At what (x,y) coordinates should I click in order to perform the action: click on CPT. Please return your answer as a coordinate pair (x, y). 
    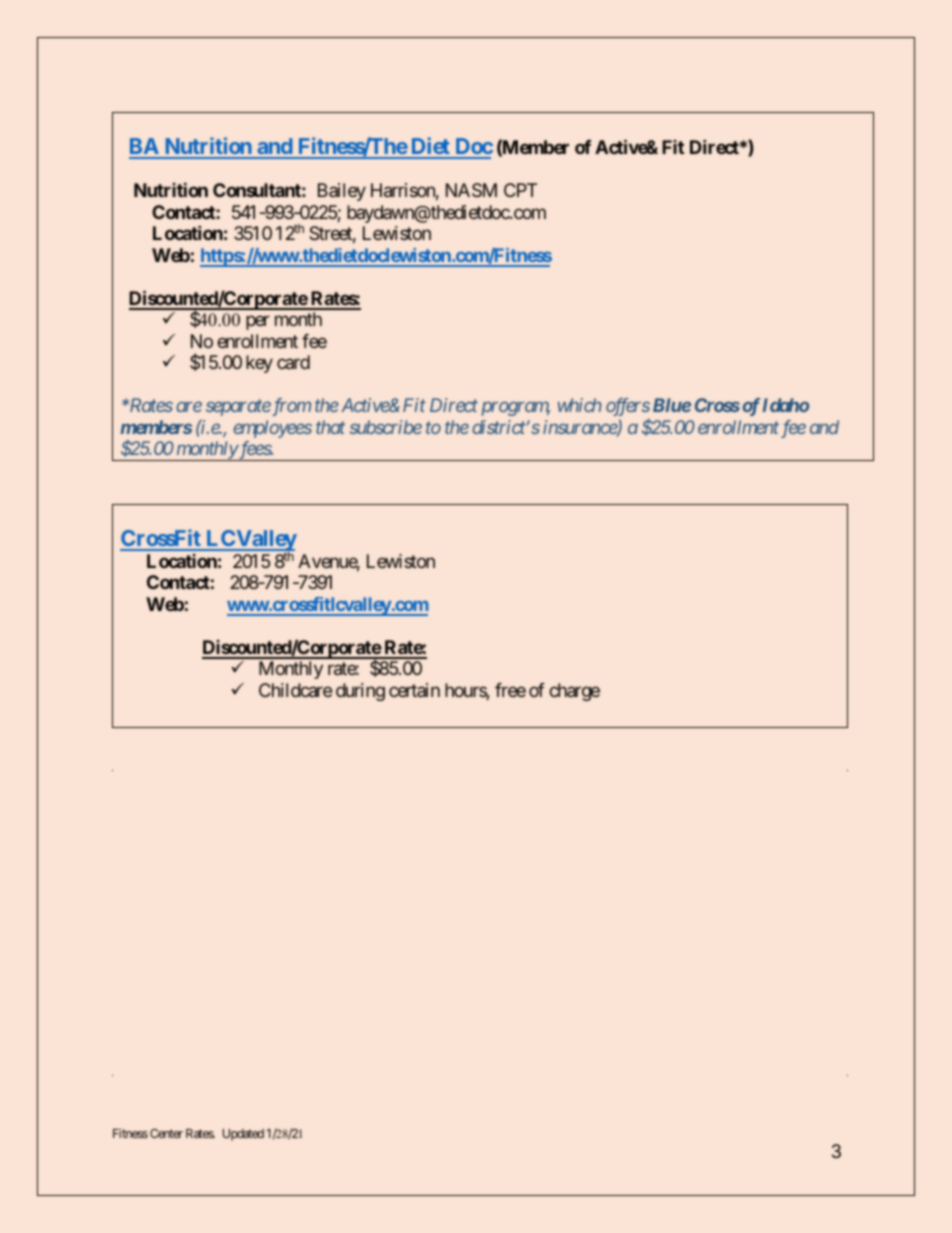
    Looking at the image, I should click on (520, 190).
